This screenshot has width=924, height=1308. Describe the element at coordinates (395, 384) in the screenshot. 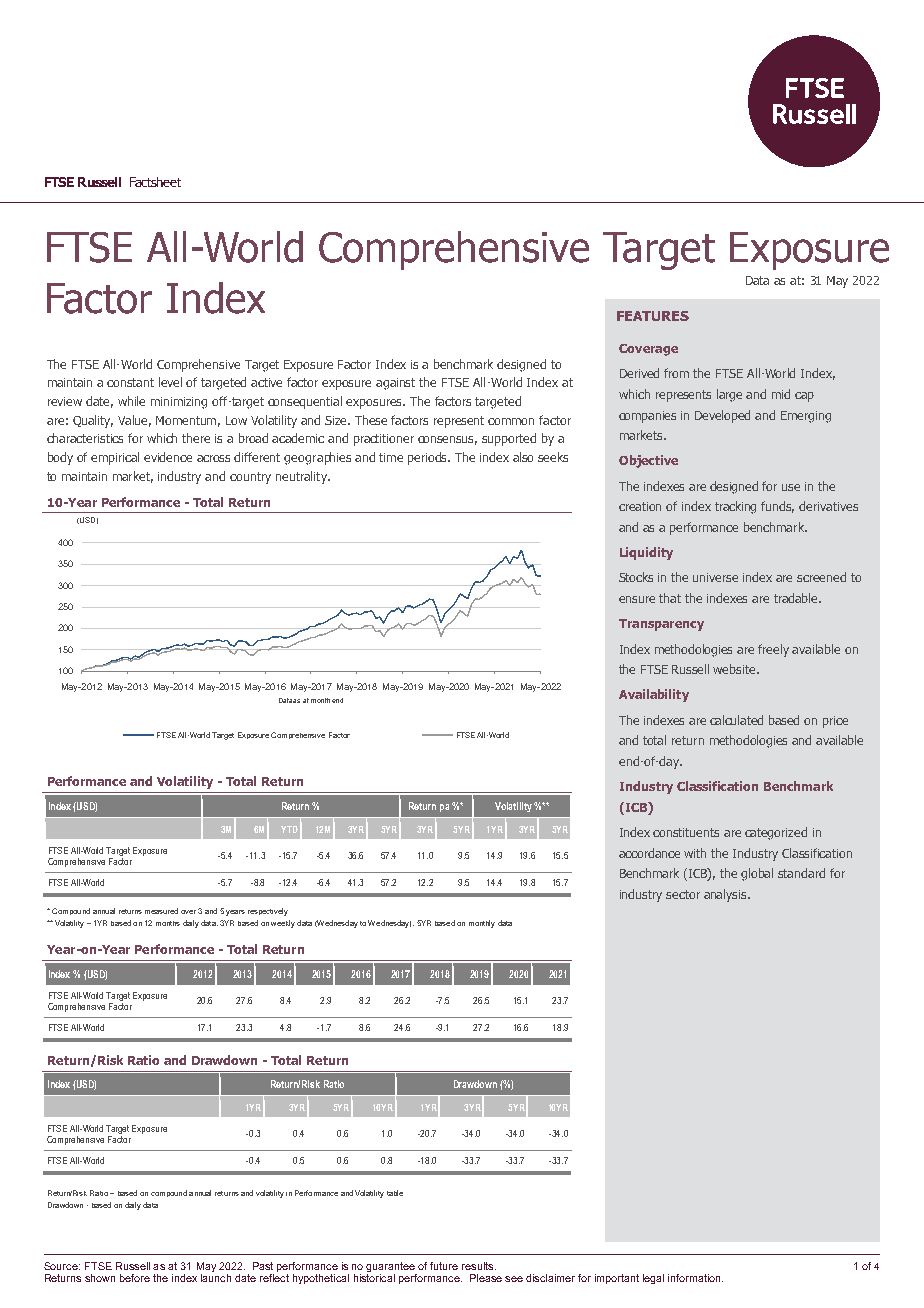

I see `against` at that location.
